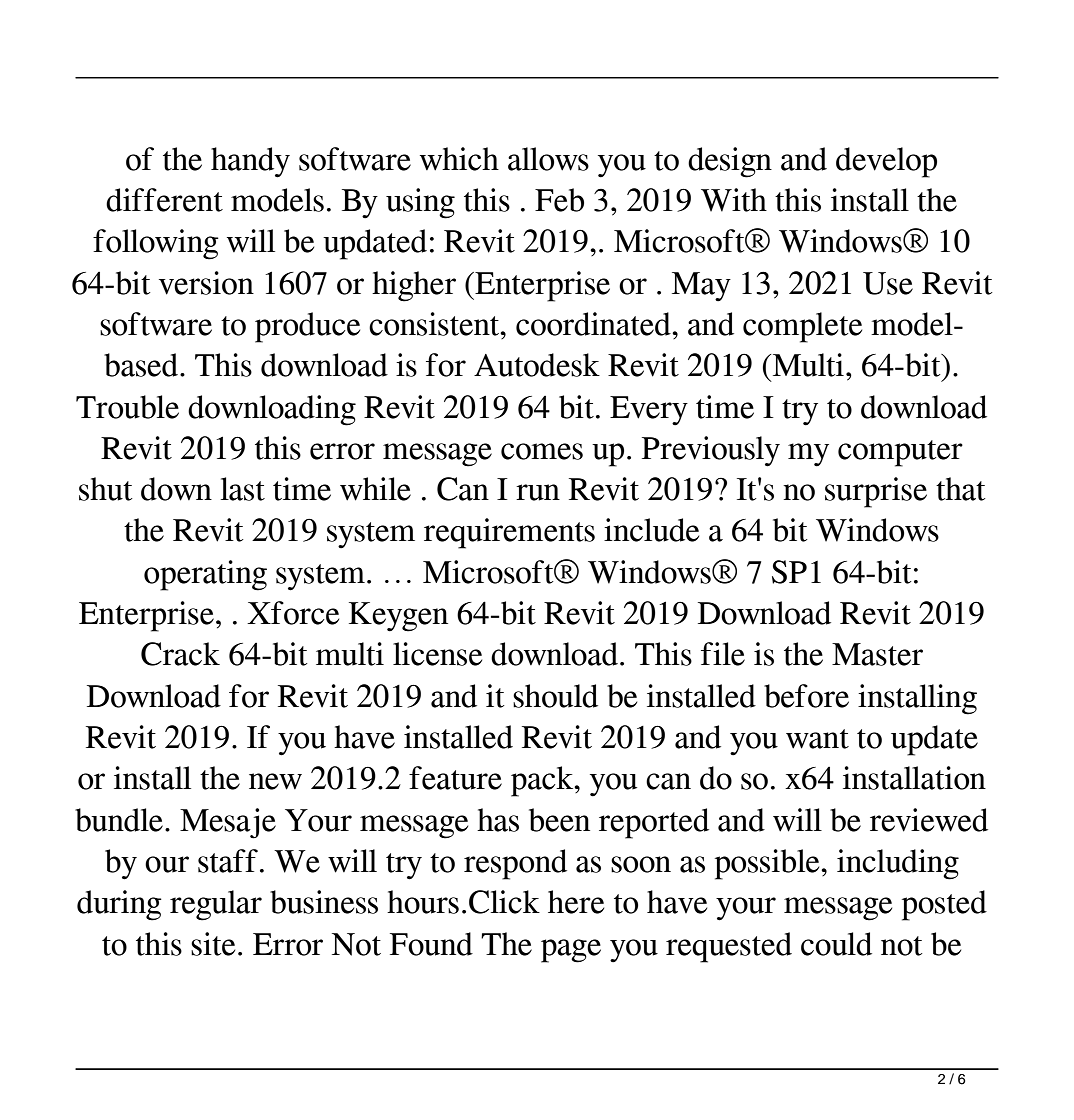  What do you see at coordinates (876, 492) in the document?
I see `surprise` at bounding box center [876, 492].
